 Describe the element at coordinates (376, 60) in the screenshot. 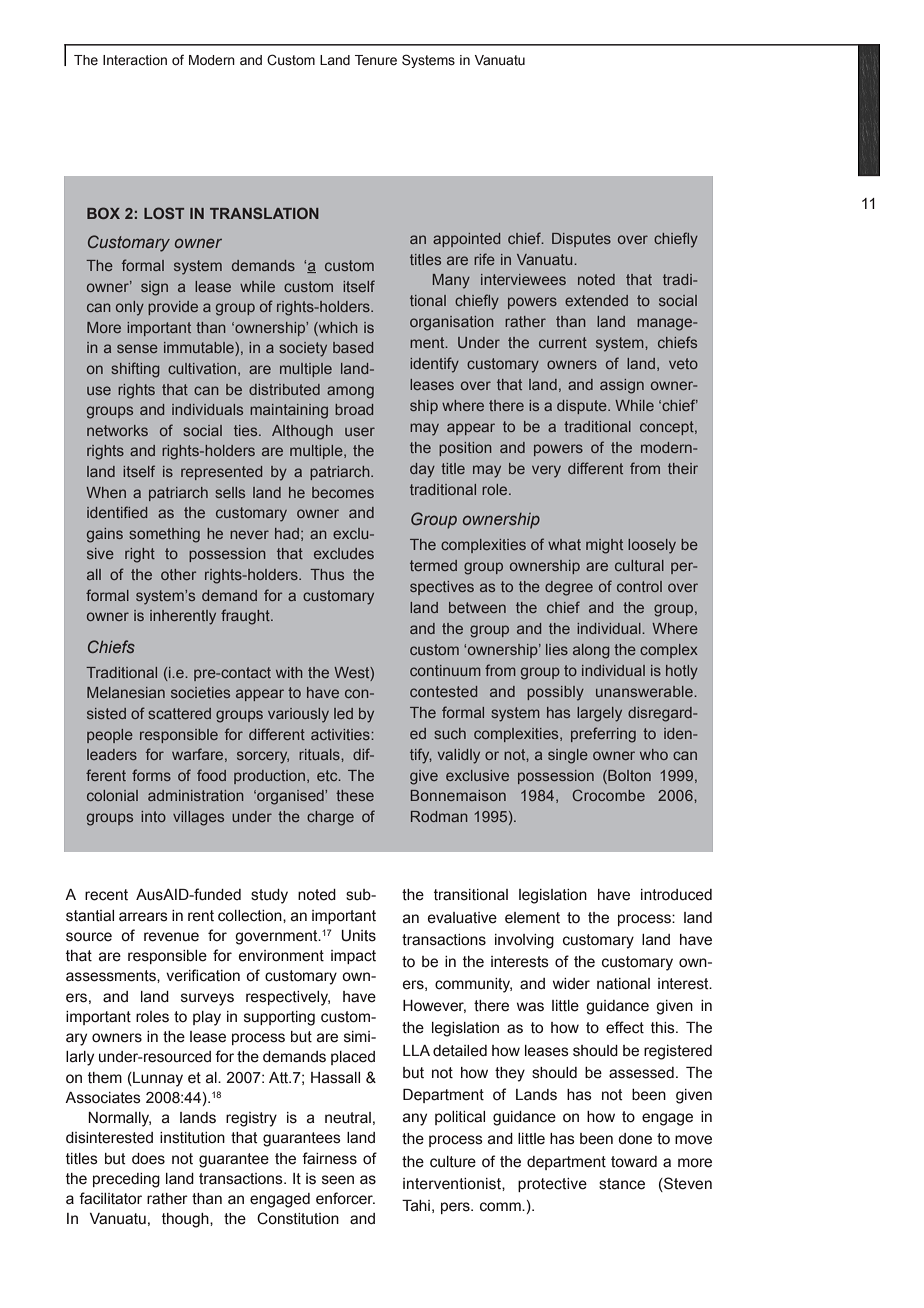

I see `Tenure` at that location.
